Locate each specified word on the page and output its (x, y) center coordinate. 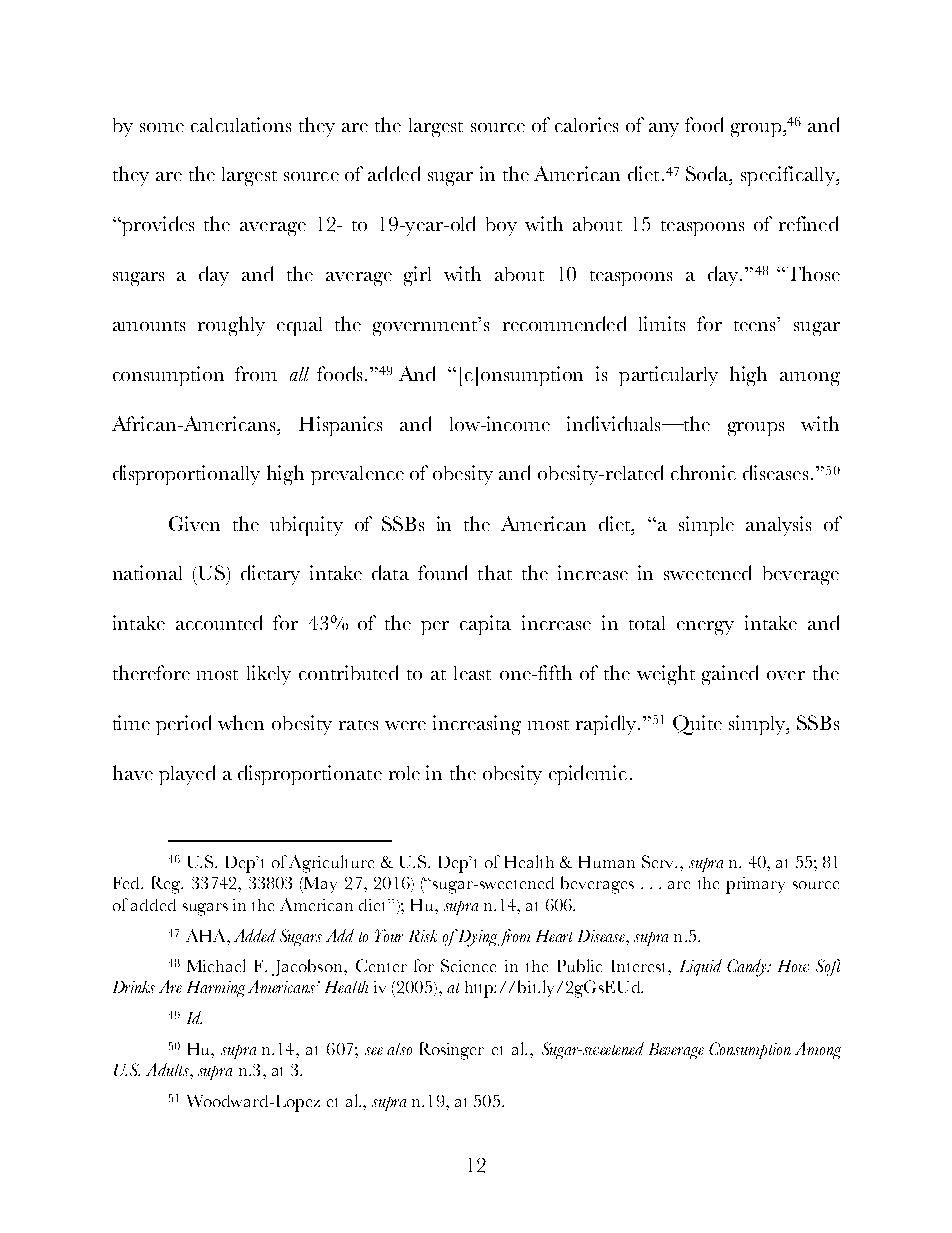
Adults (168, 1069)
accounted (219, 622)
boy (501, 226)
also (399, 1049)
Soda (708, 173)
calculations (241, 124)
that (495, 572)
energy (705, 628)
